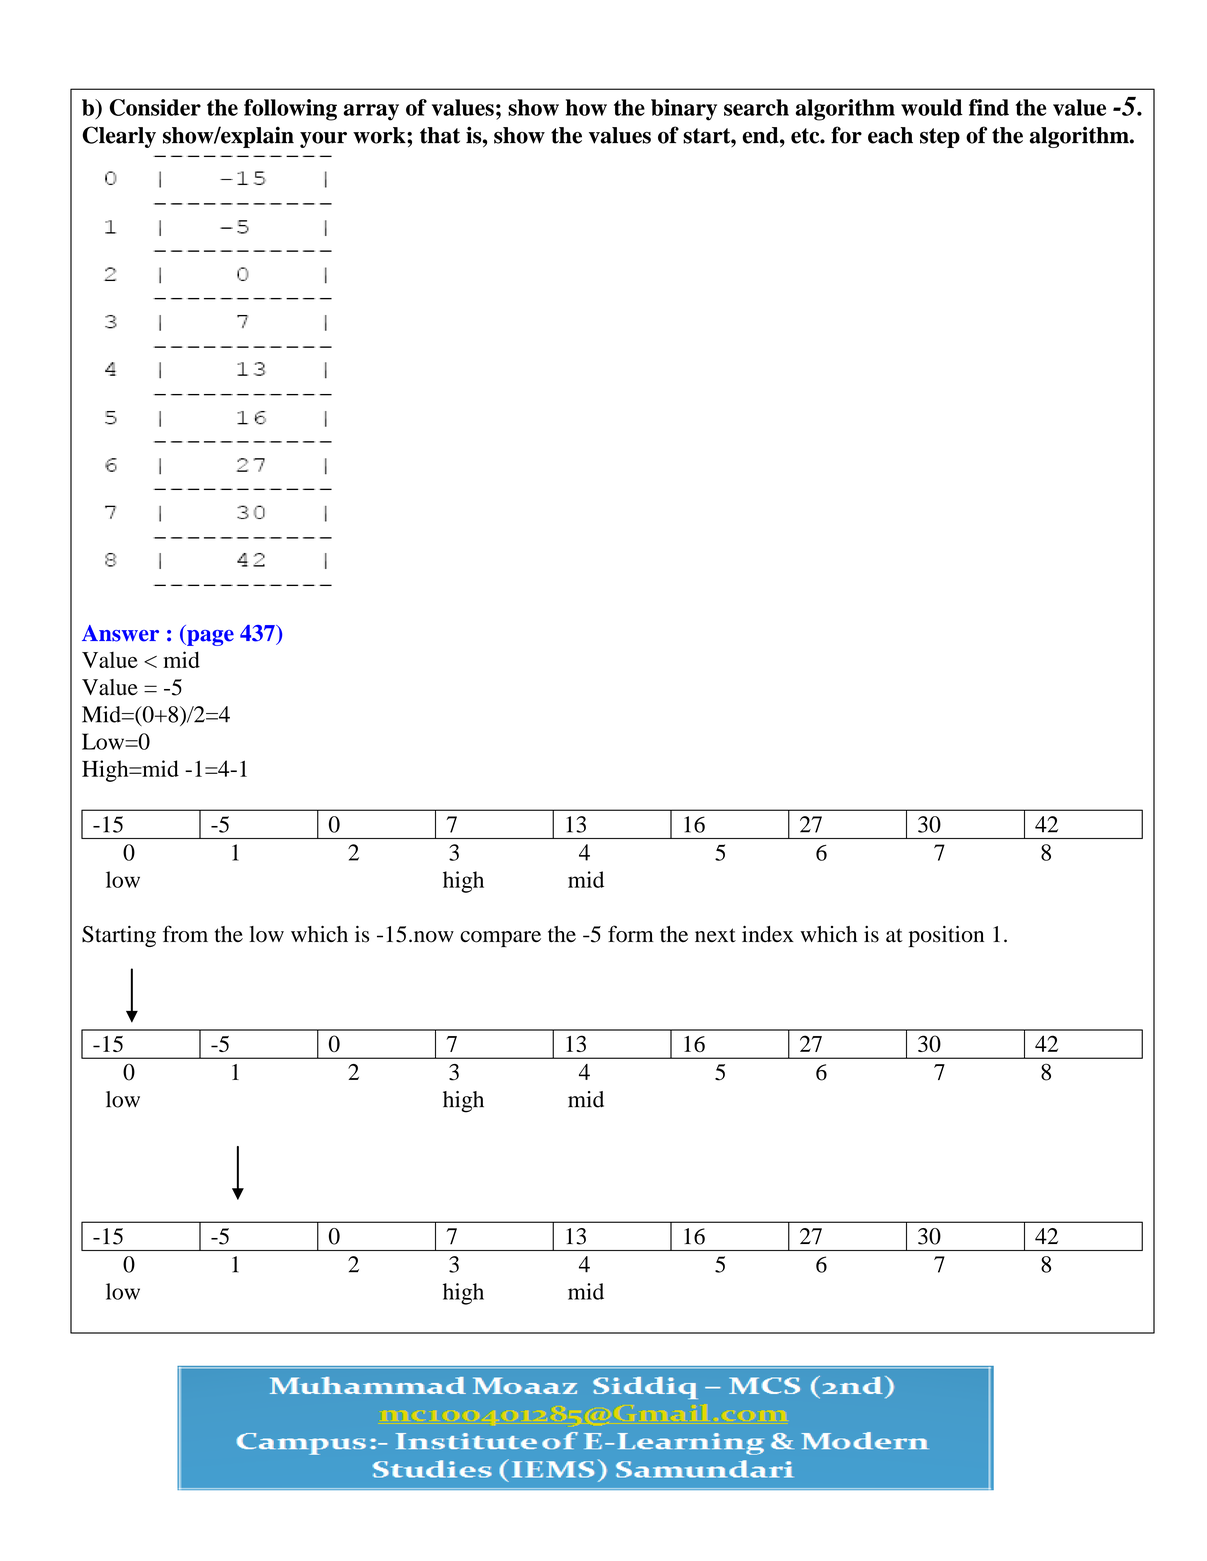 The image size is (1207, 1561). What do you see at coordinates (120, 633) in the screenshot?
I see `Answer` at bounding box center [120, 633].
